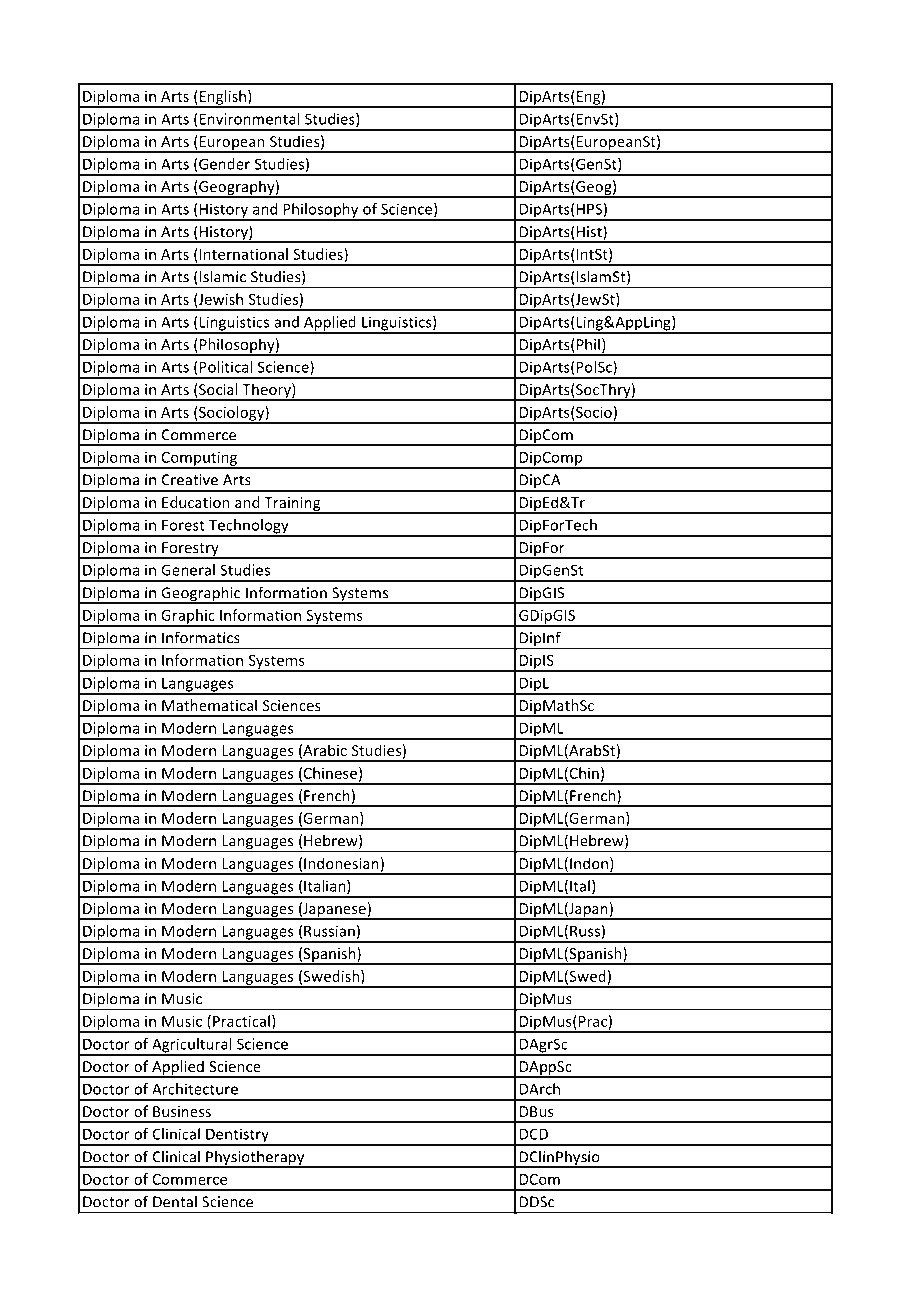 The width and height of the screenshot is (924, 1308). I want to click on Agricultural, so click(192, 1046).
